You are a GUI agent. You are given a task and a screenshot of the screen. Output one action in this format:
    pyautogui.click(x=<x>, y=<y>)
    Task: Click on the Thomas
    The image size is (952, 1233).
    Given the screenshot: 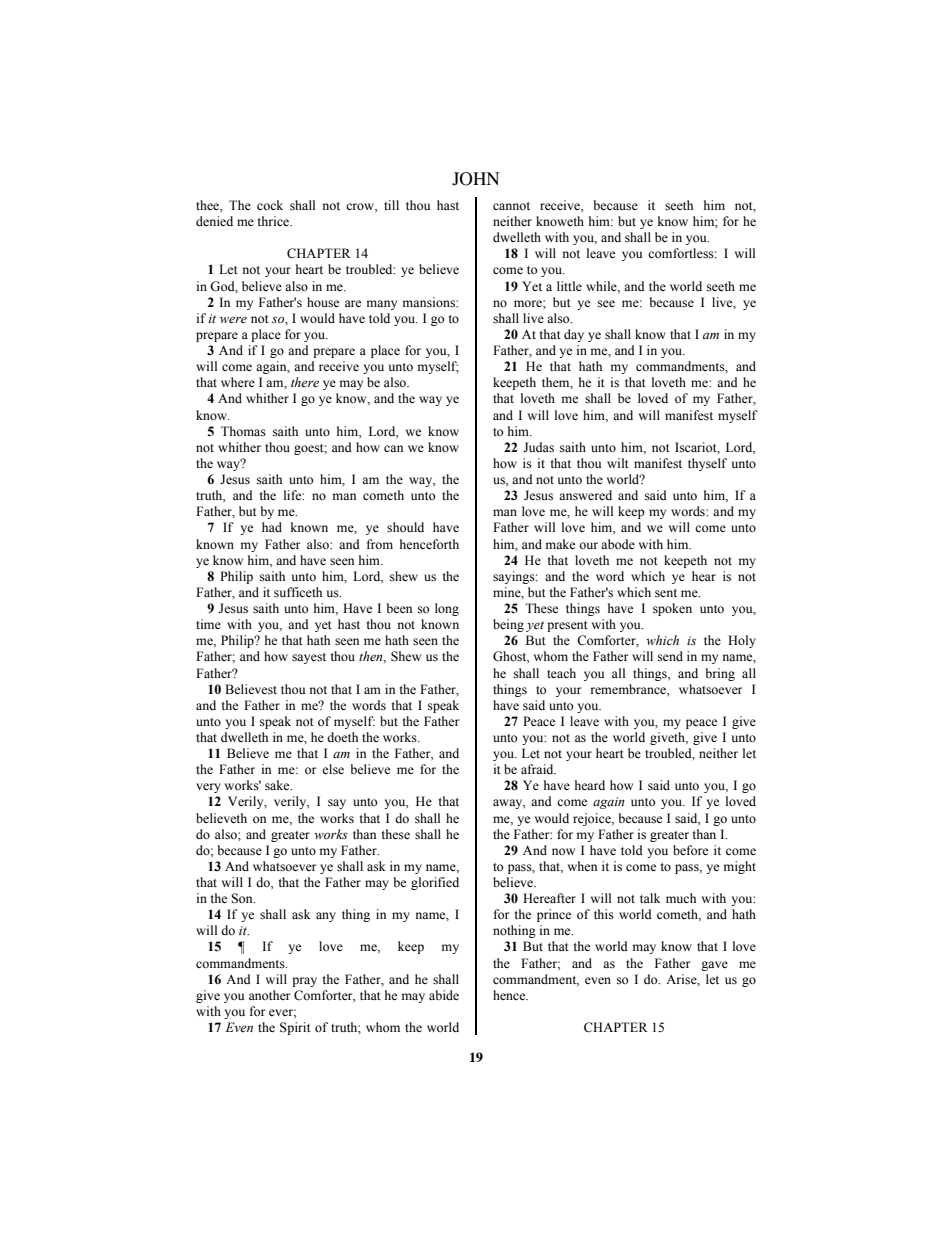 What is the action you would take?
    pyautogui.click(x=243, y=431)
